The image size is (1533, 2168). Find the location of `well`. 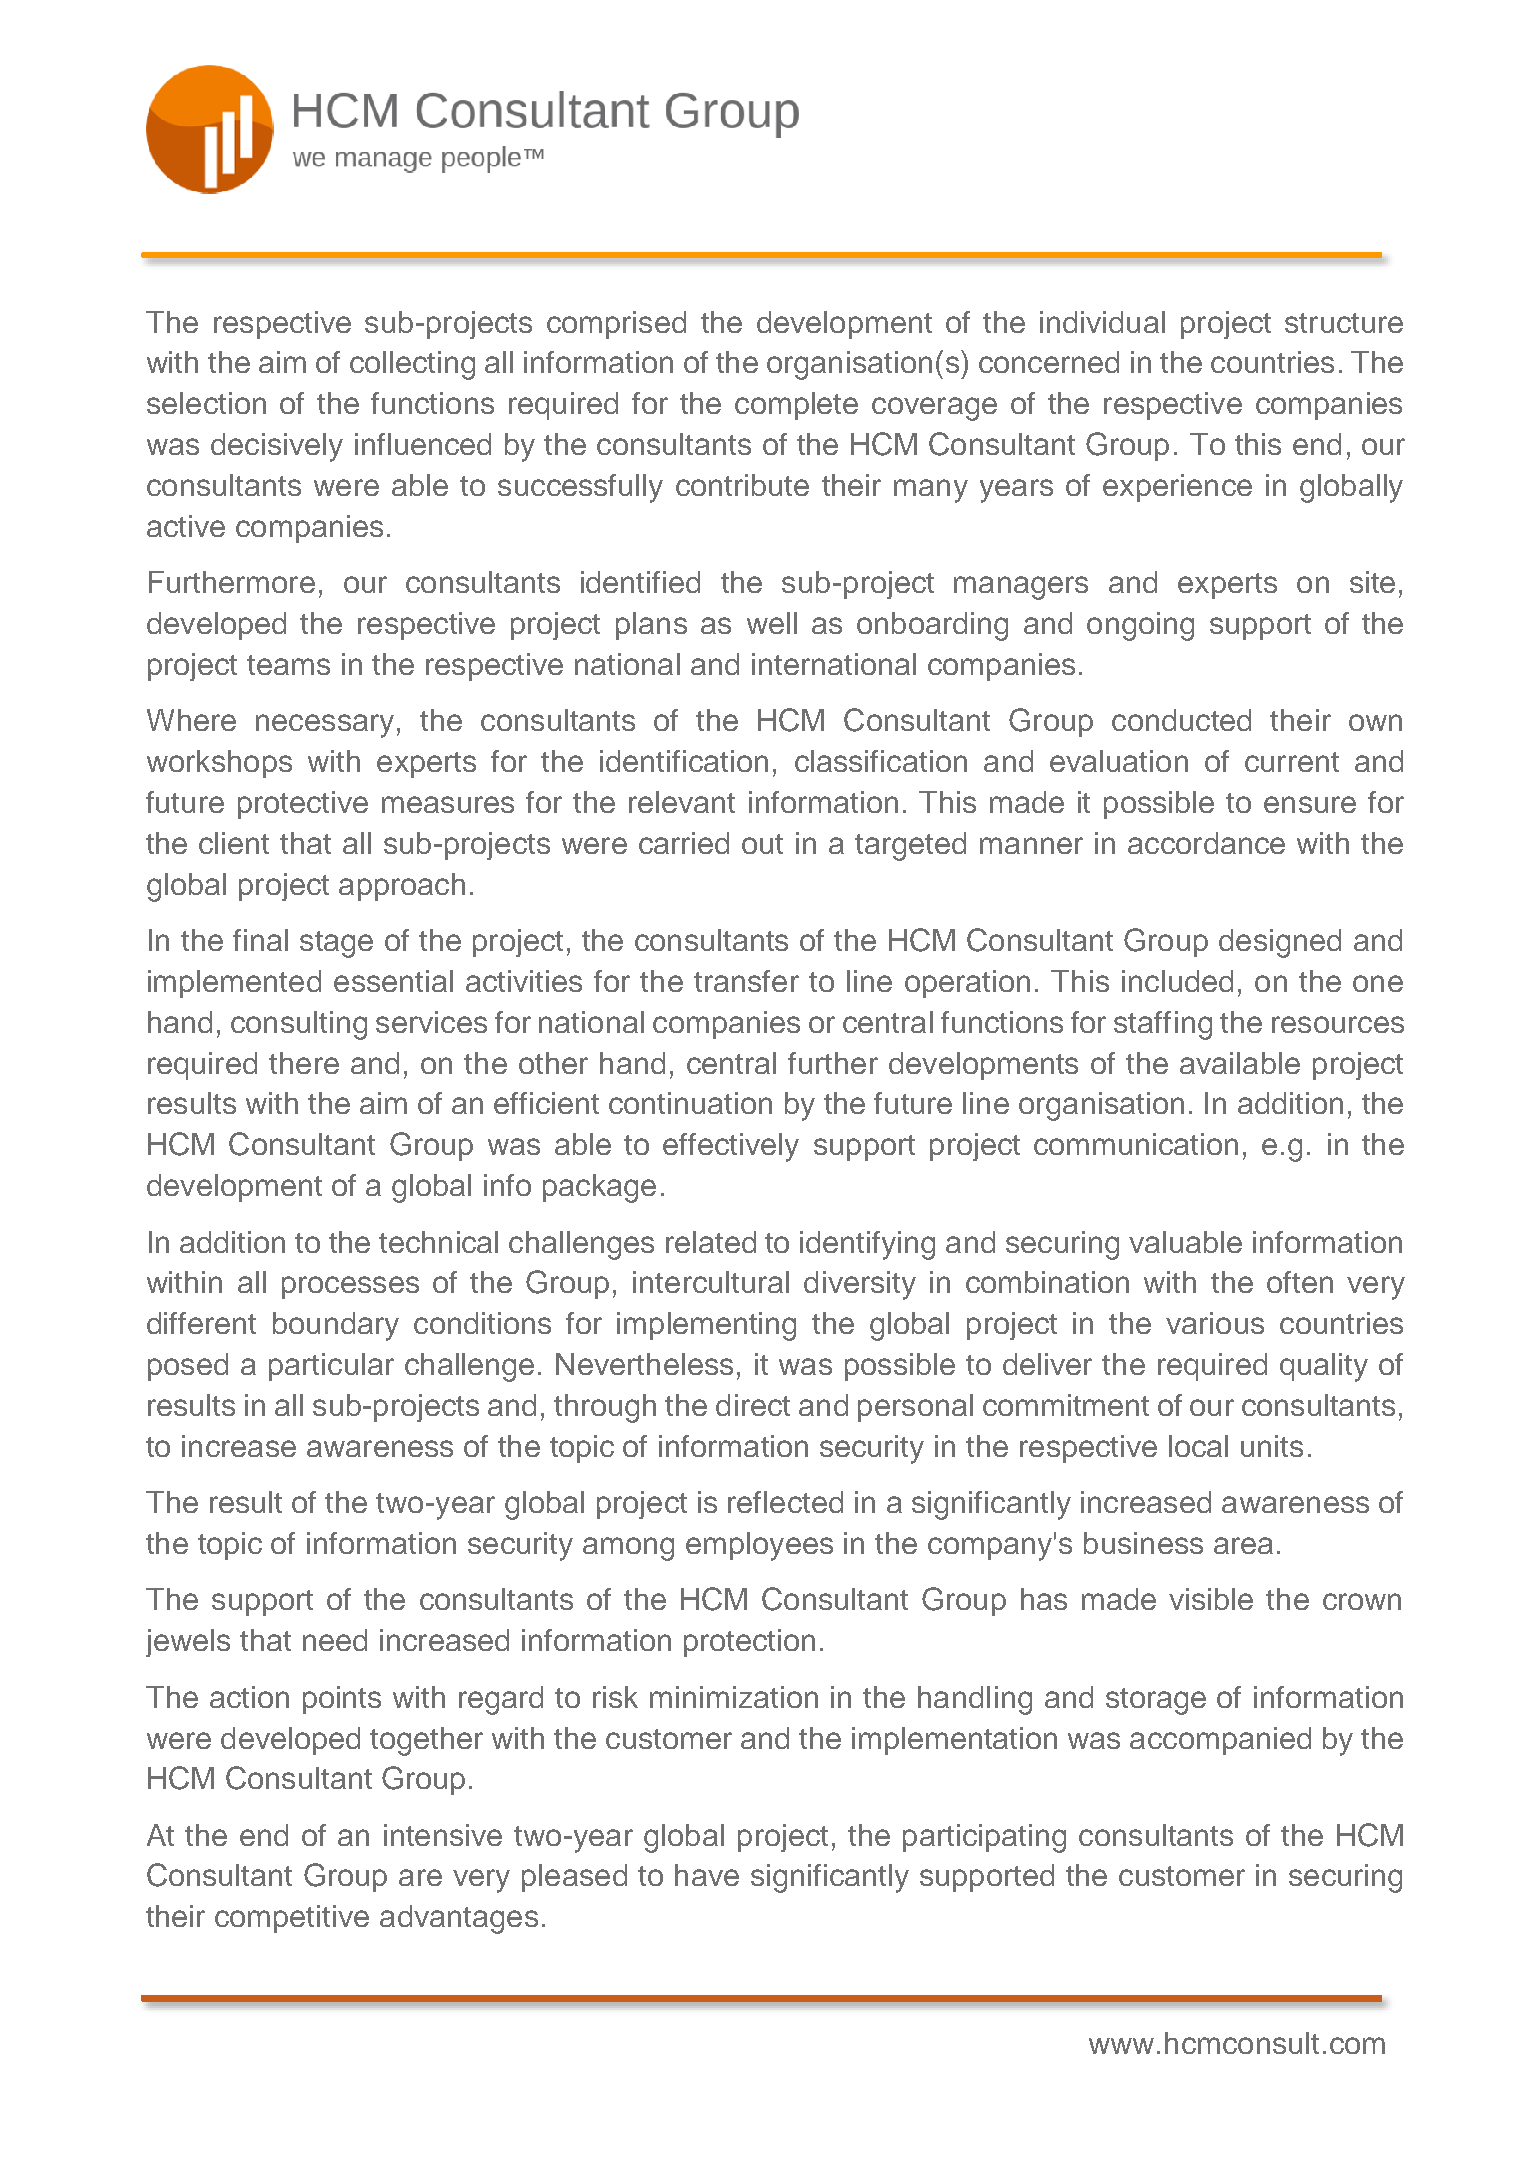

well is located at coordinates (772, 623).
